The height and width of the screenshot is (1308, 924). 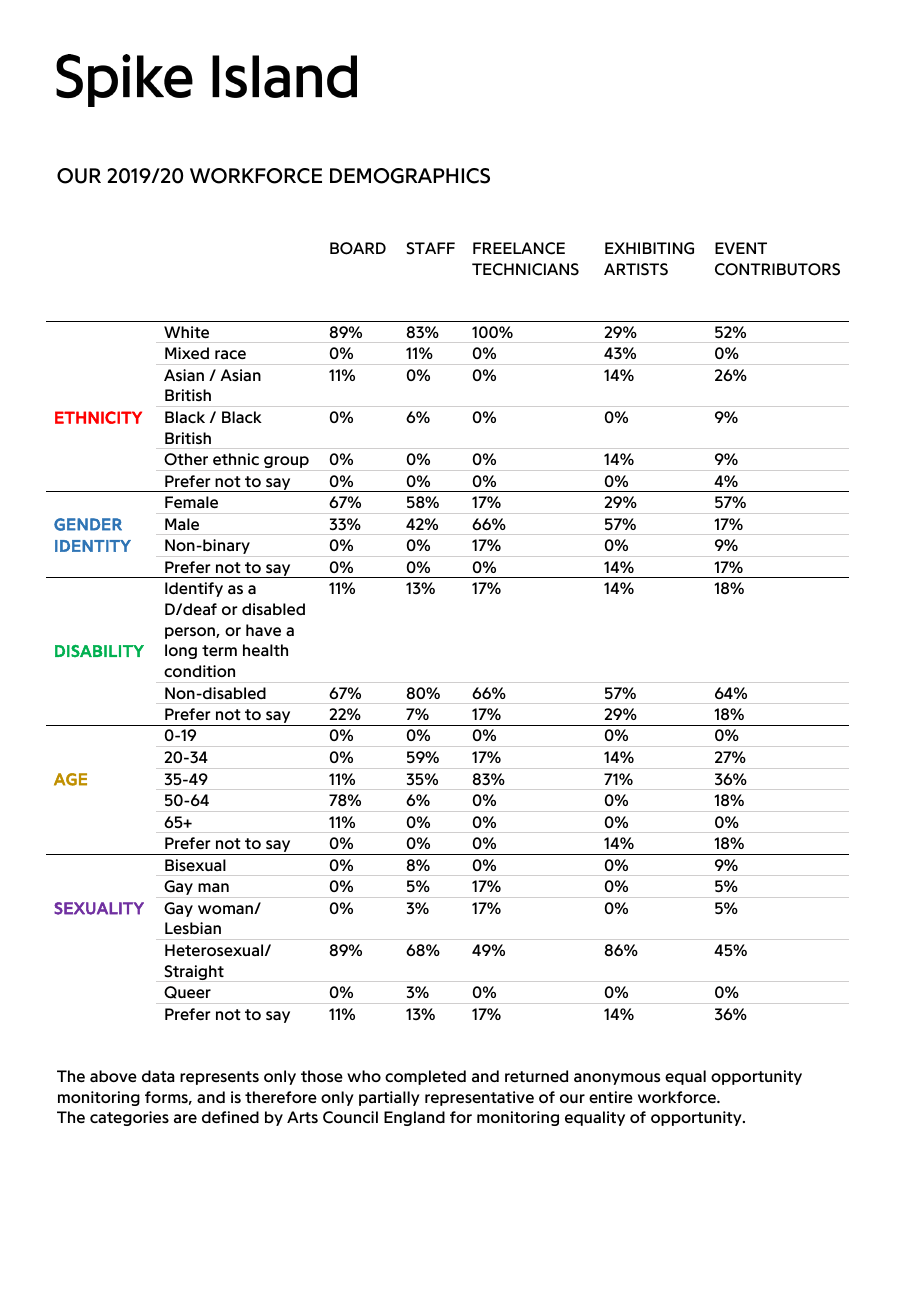 I want to click on health, so click(x=265, y=650).
